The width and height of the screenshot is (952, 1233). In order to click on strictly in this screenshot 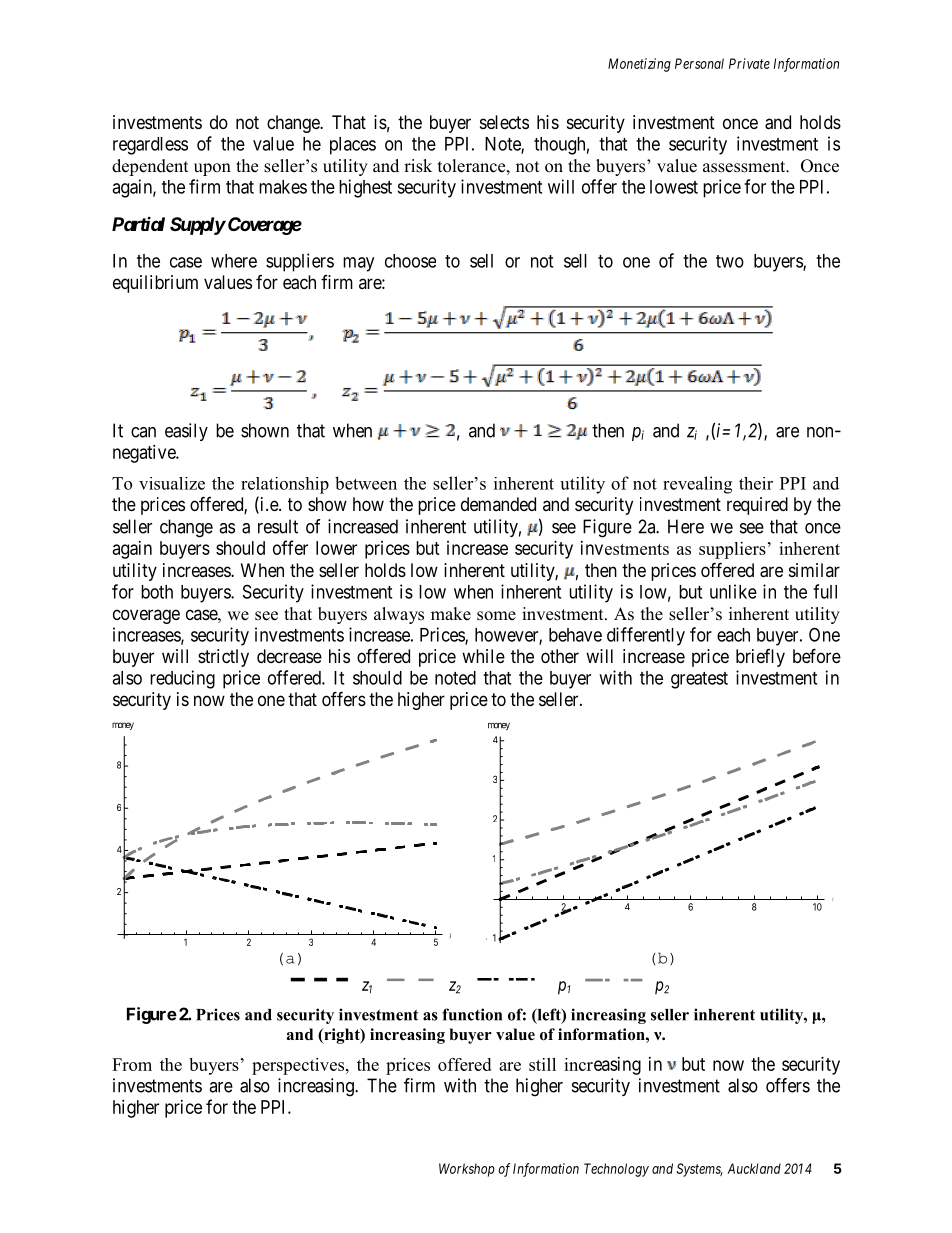, I will do `click(223, 658)`.
